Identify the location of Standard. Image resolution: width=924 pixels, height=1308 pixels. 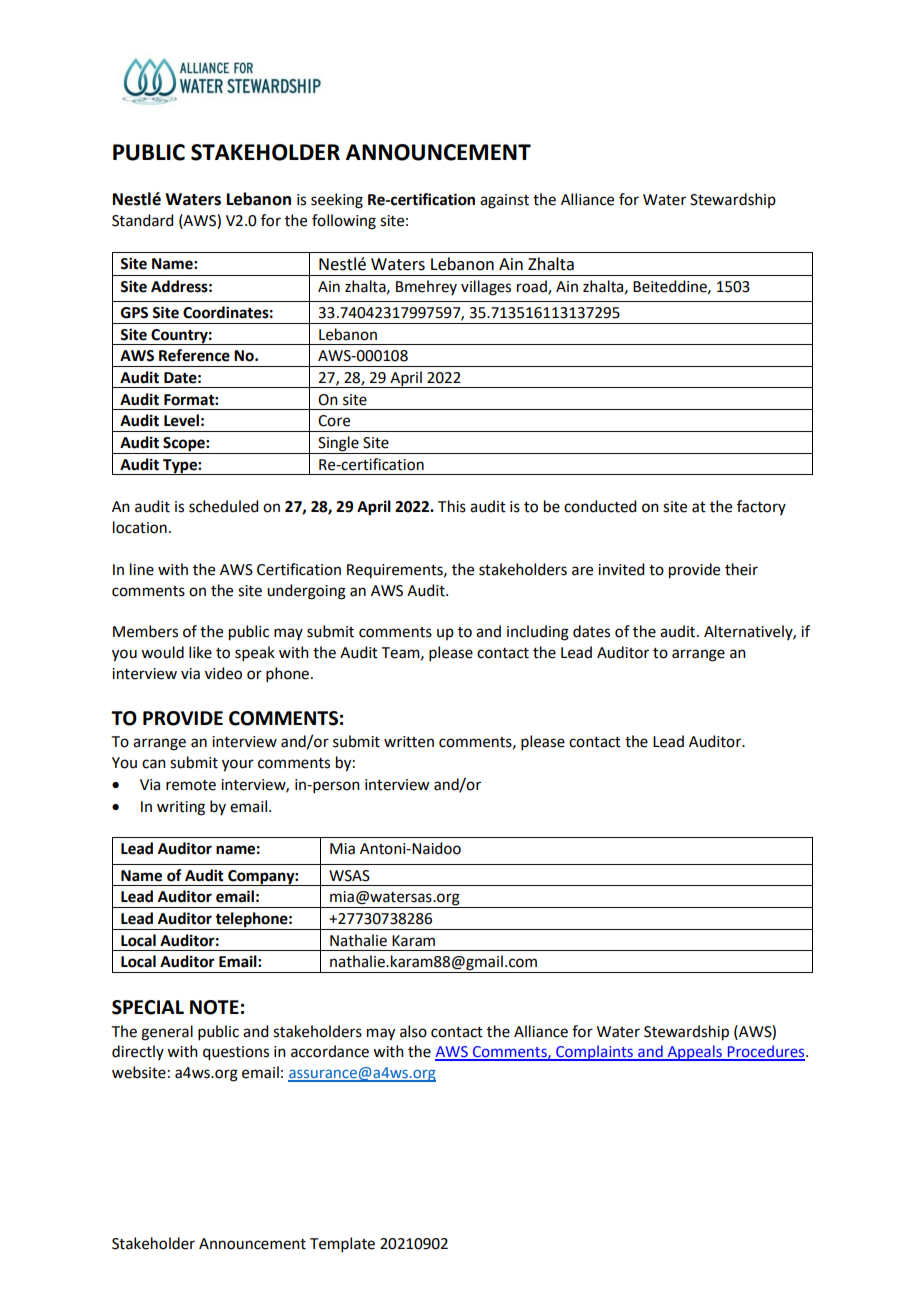
(142, 220).
